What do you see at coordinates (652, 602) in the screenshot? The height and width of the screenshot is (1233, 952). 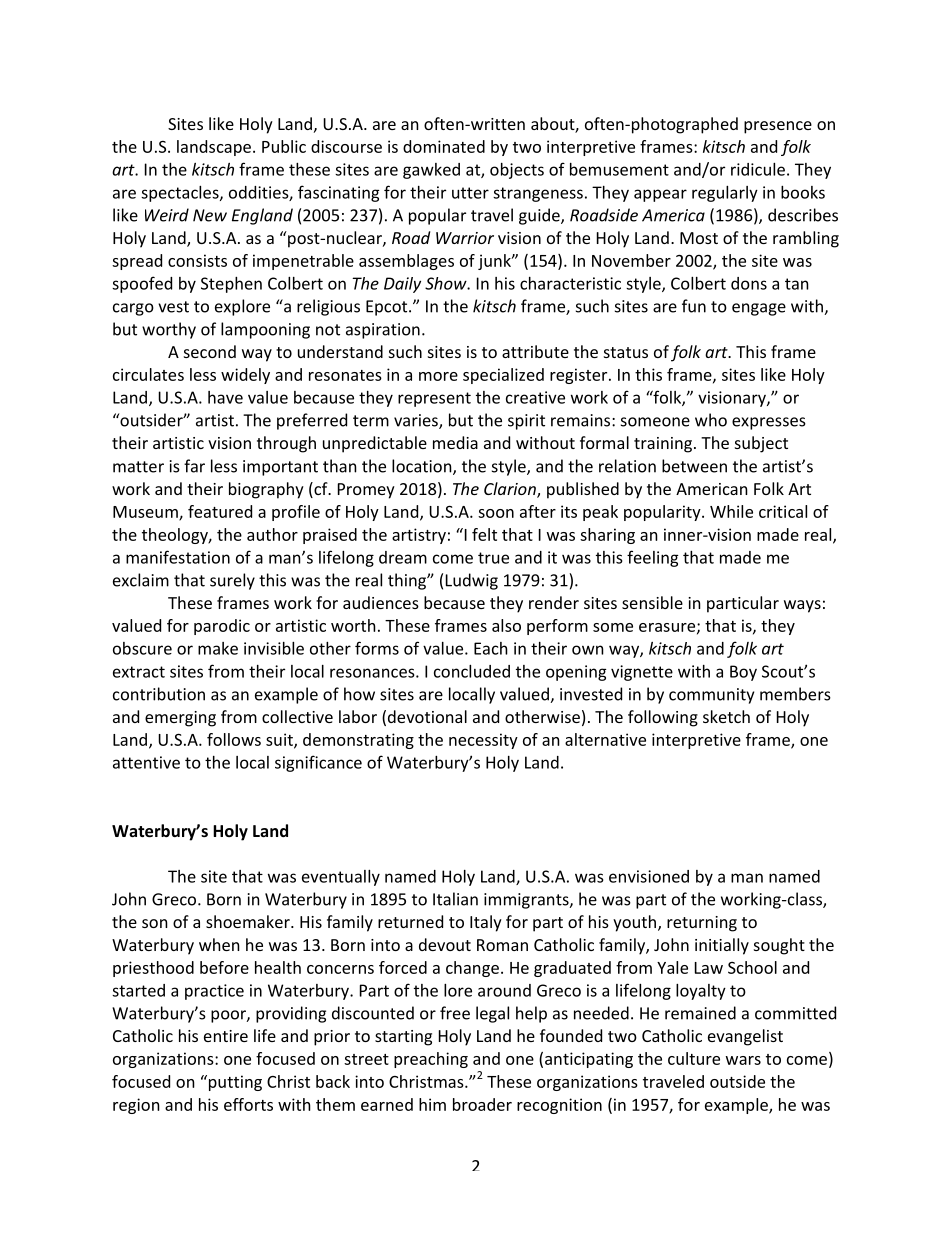 I see `sensible` at bounding box center [652, 602].
